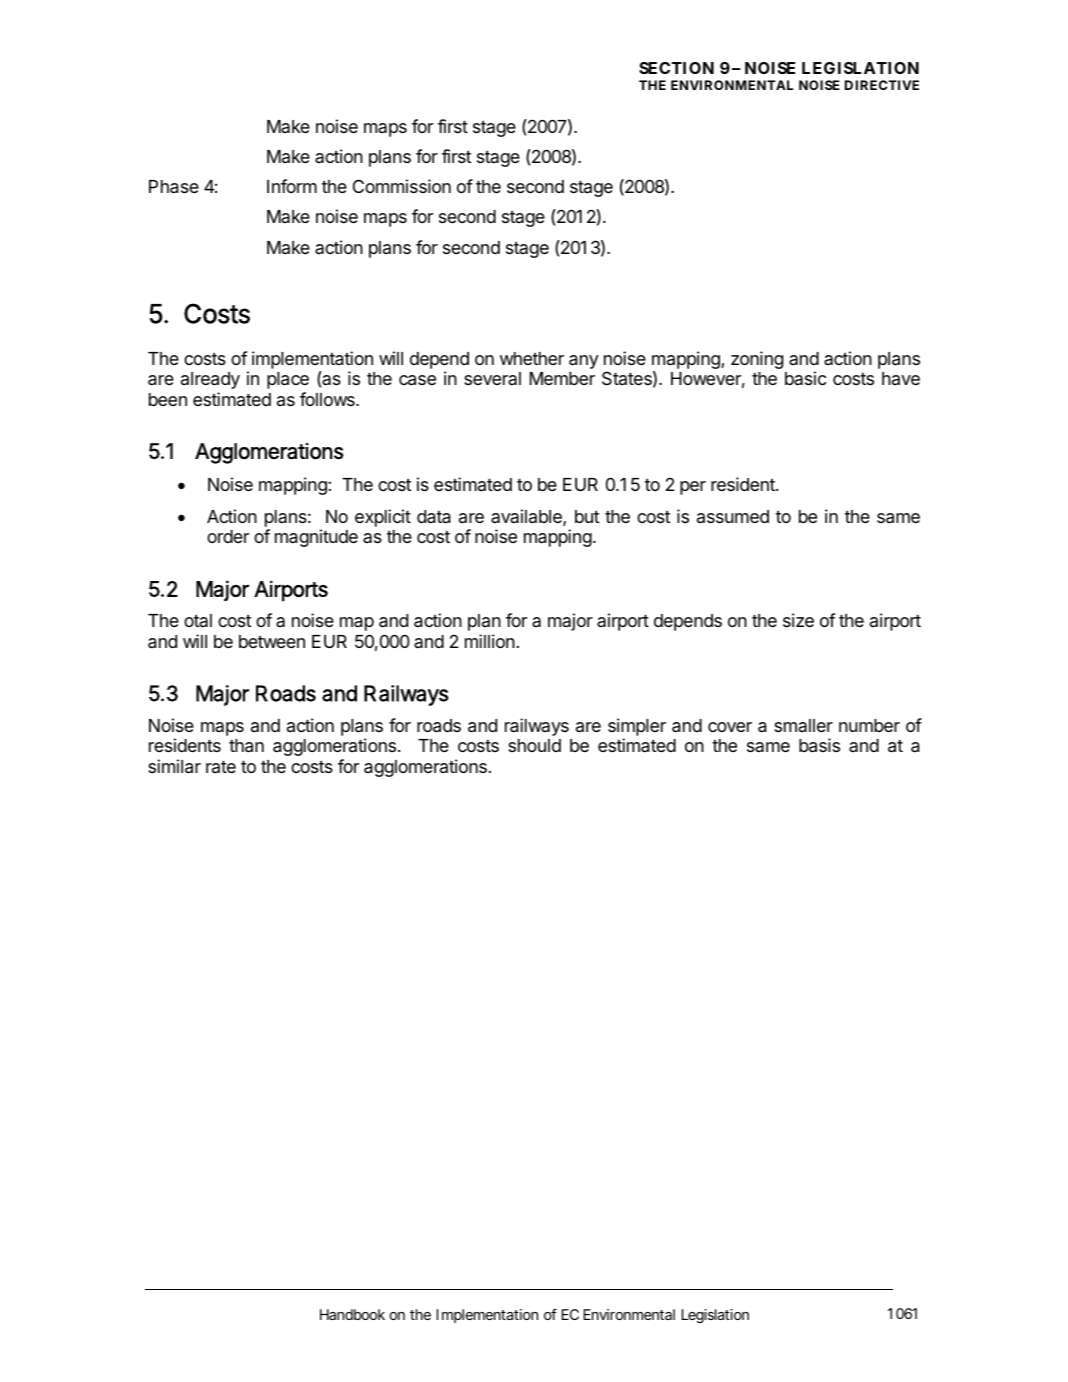 The image size is (1068, 1382). Describe the element at coordinates (882, 85) in the image. I see `DIRECTIVE` at that location.
